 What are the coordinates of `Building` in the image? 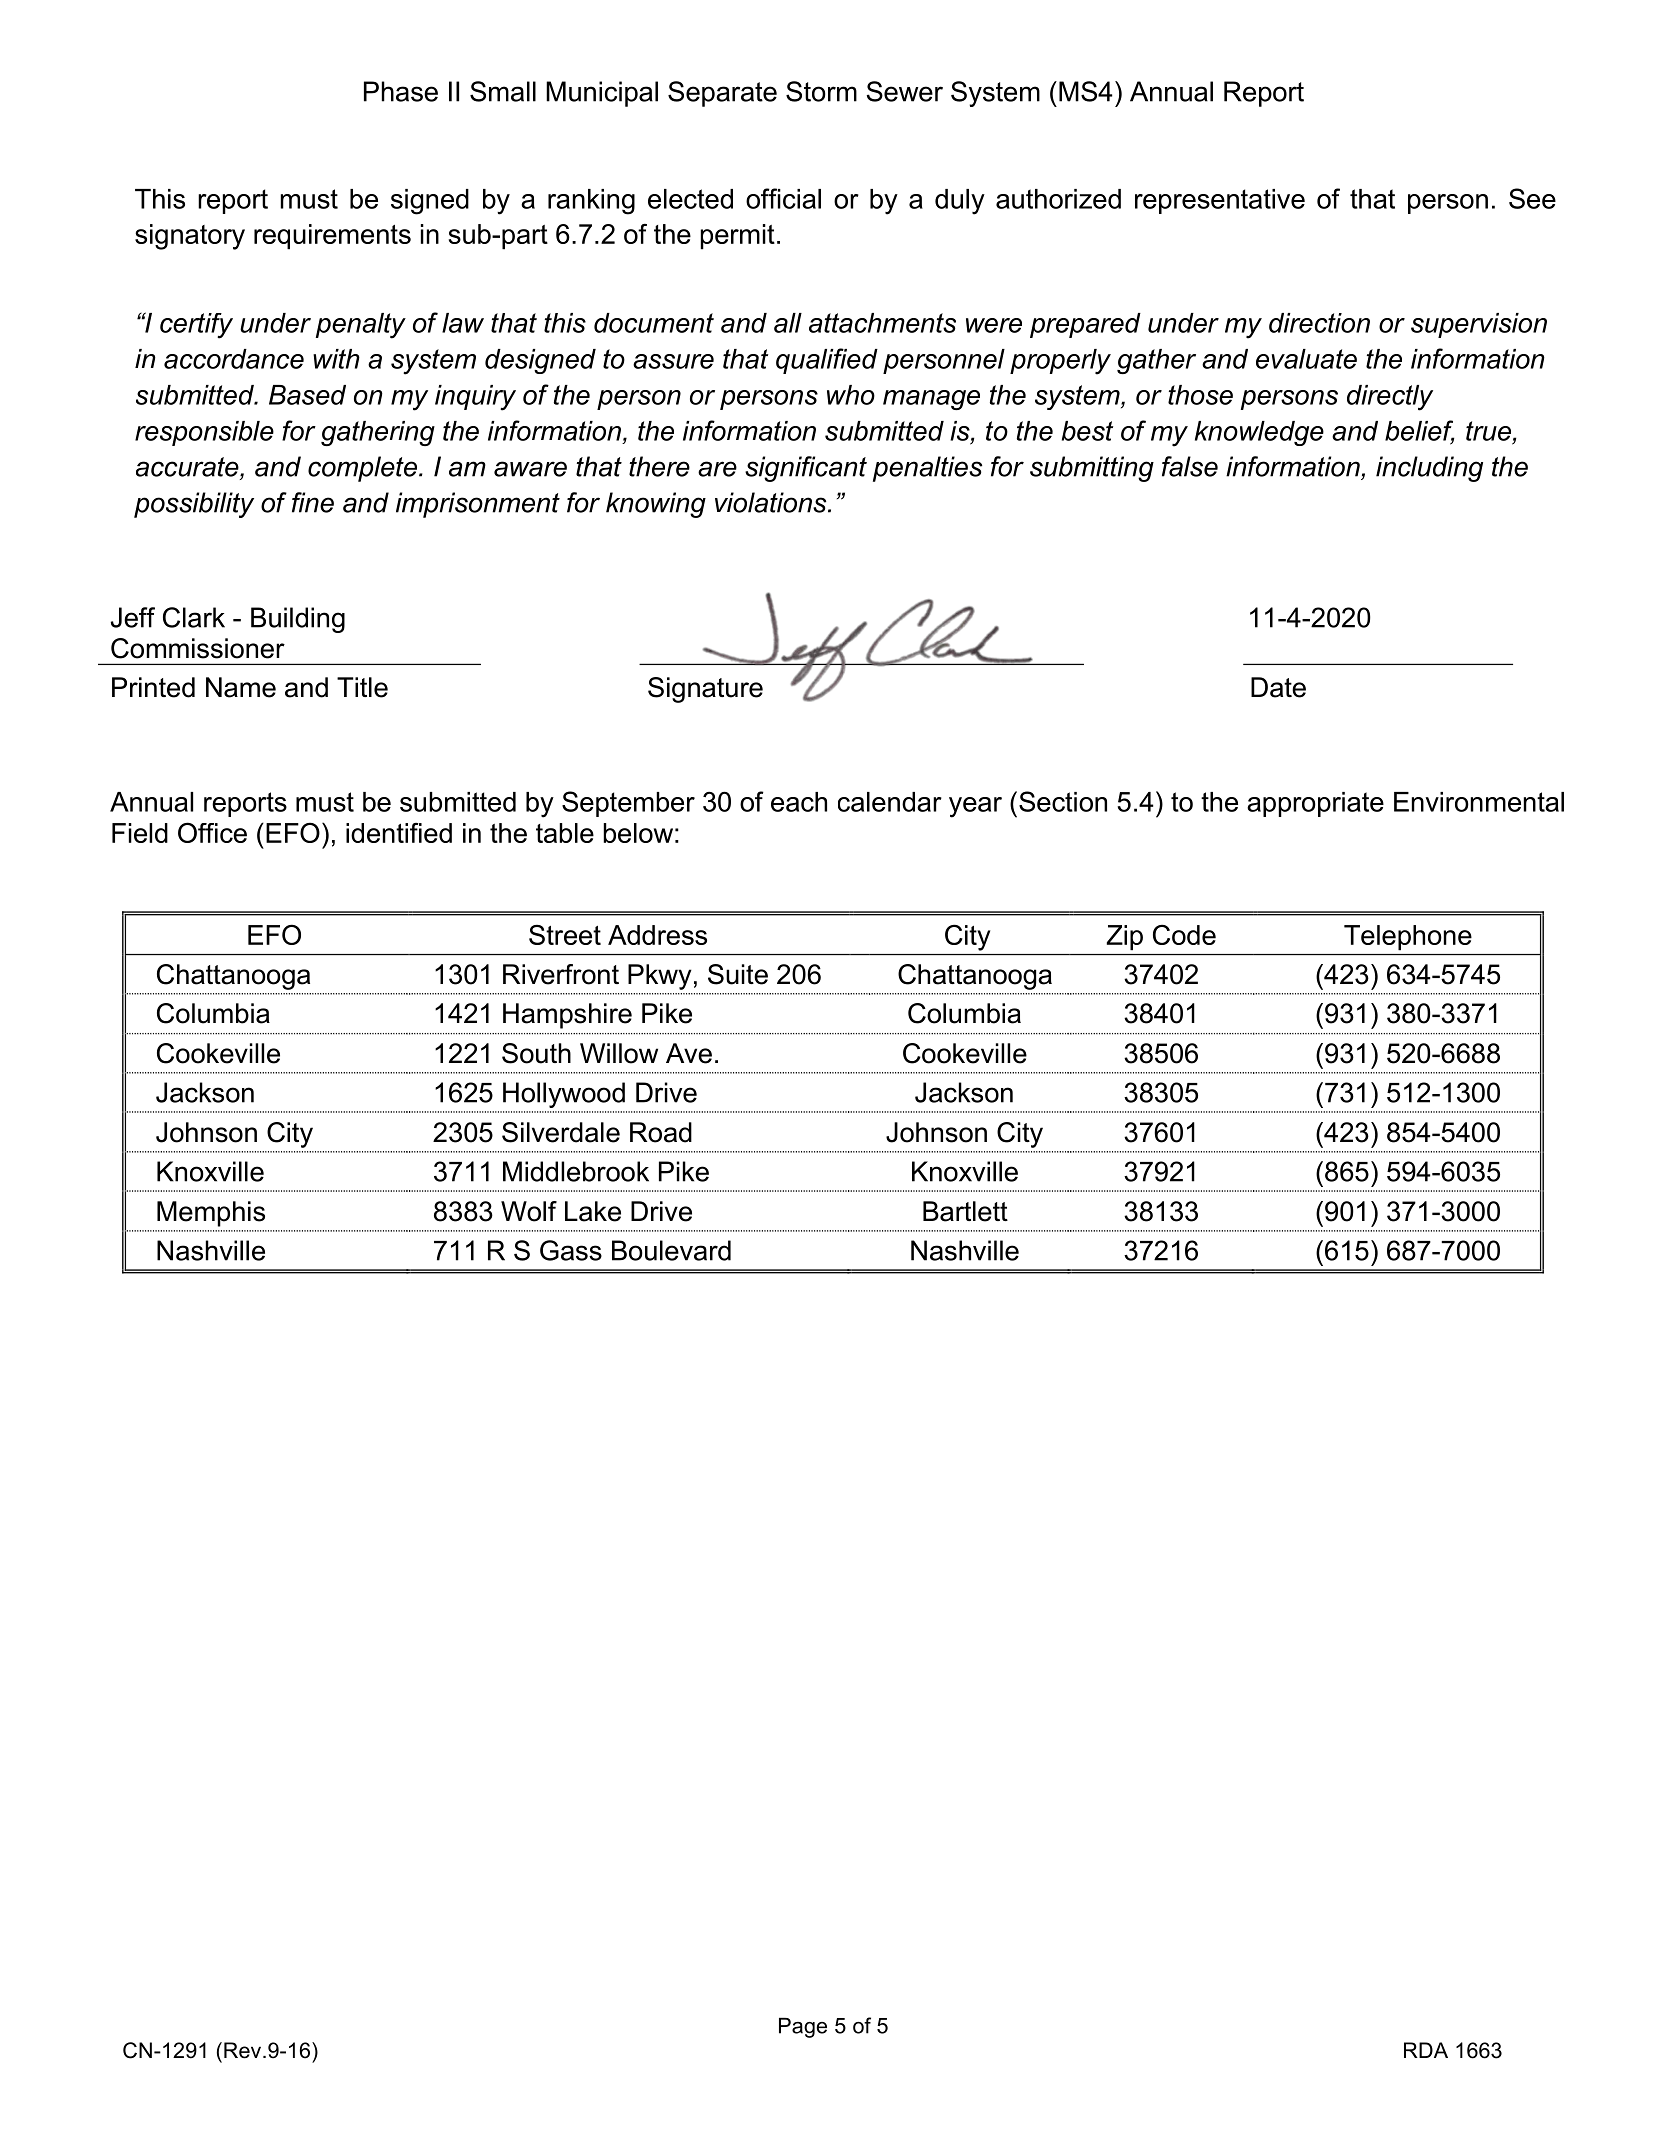 It's located at (298, 620).
